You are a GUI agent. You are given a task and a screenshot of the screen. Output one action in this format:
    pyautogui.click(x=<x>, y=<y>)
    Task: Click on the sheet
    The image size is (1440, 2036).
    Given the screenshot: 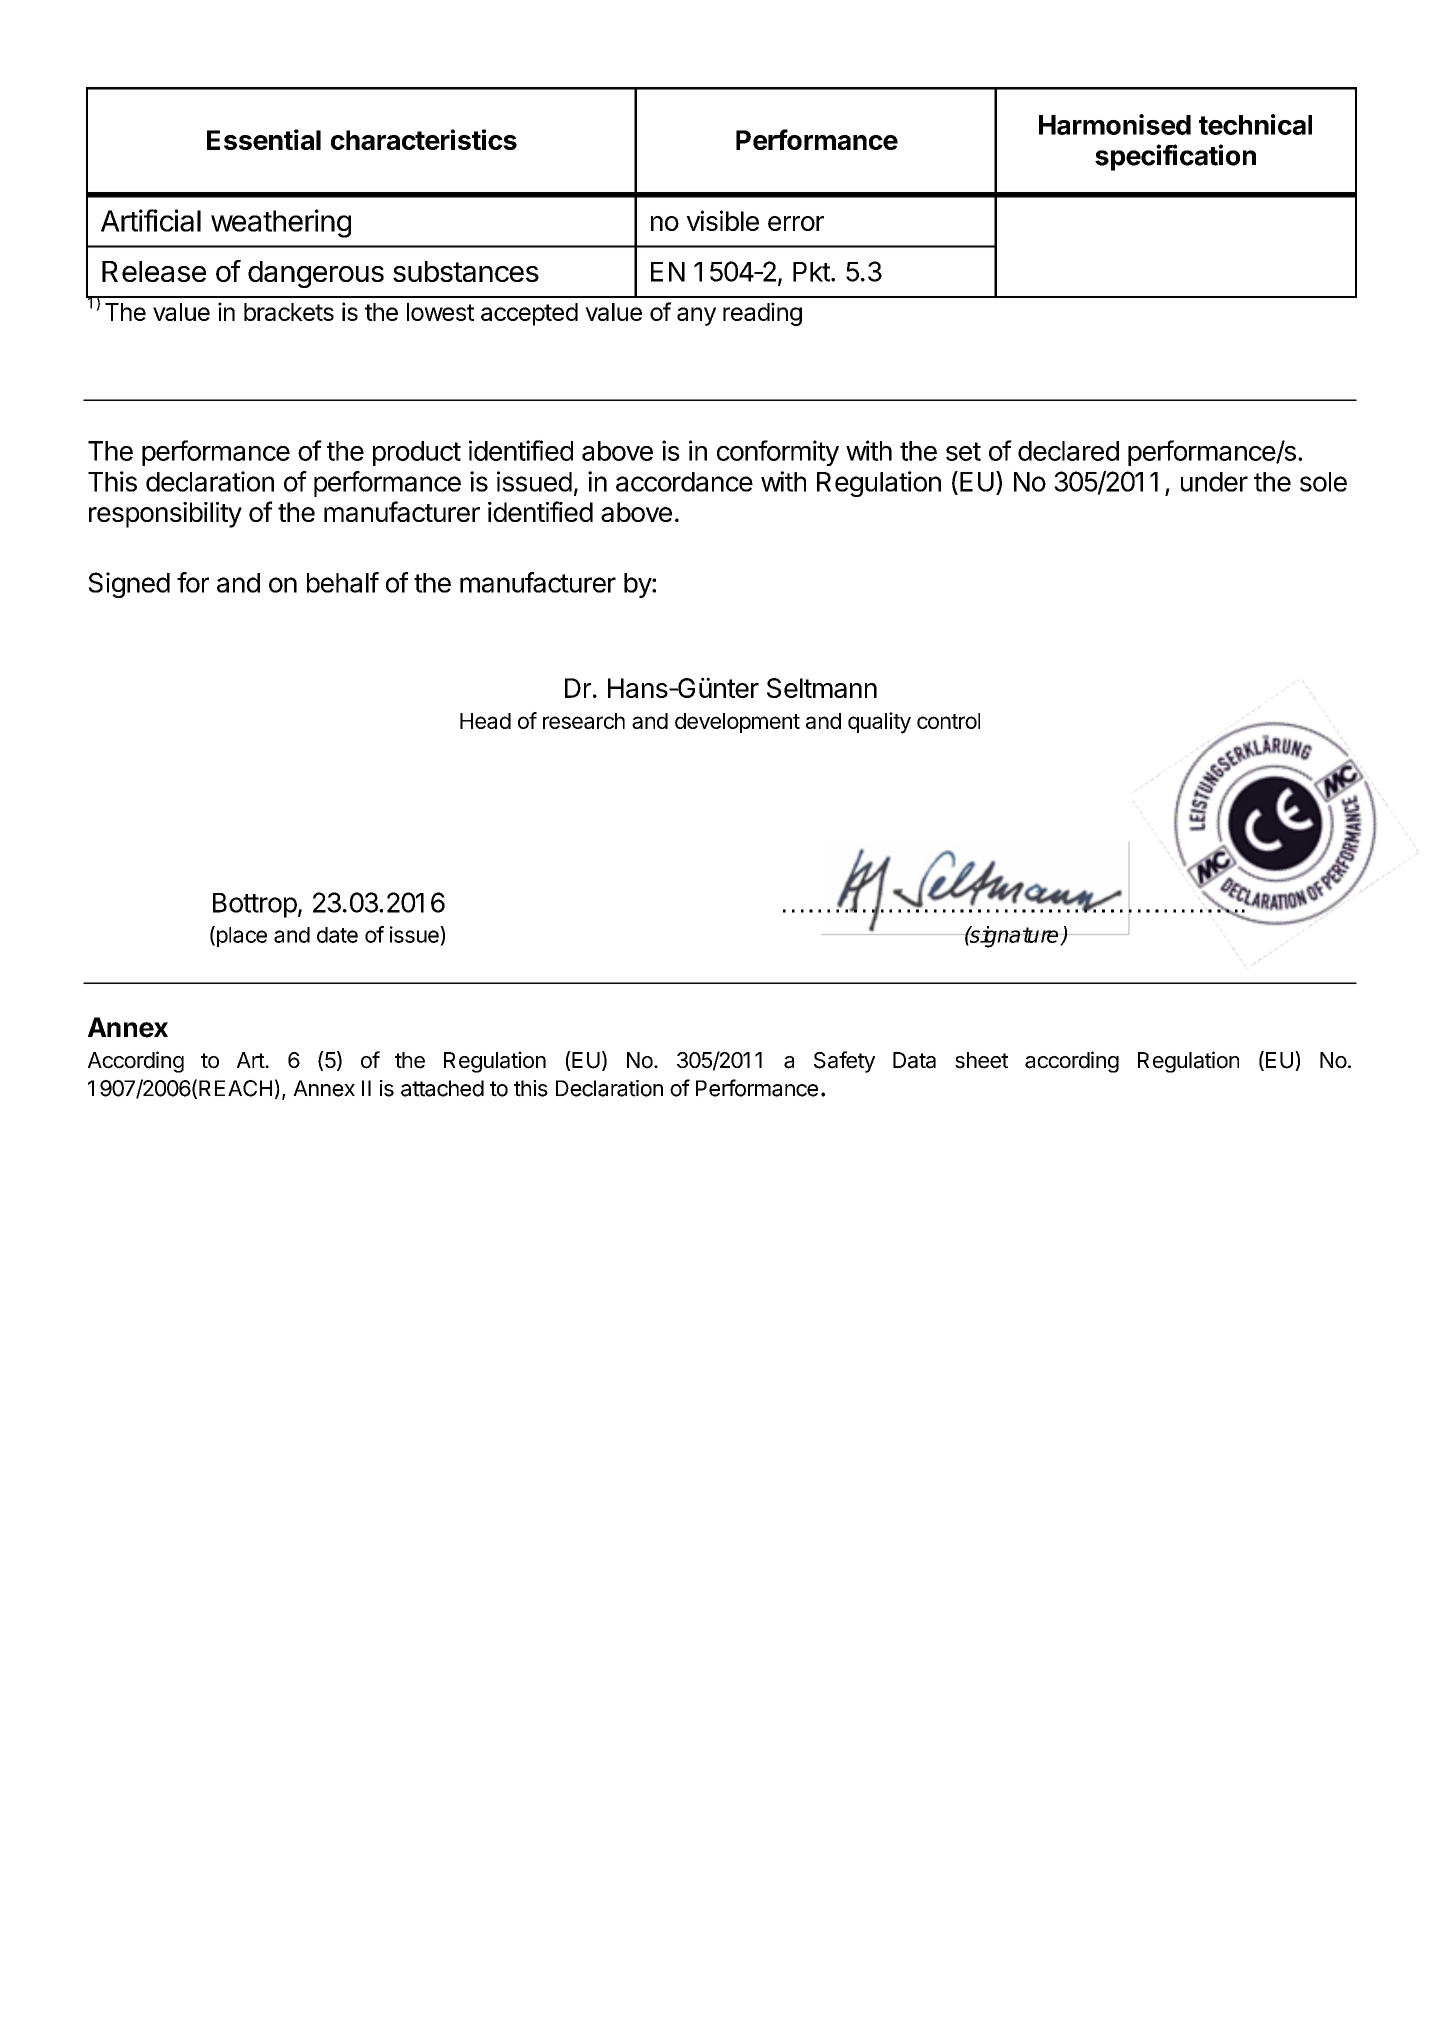 What is the action you would take?
    pyautogui.click(x=981, y=1060)
